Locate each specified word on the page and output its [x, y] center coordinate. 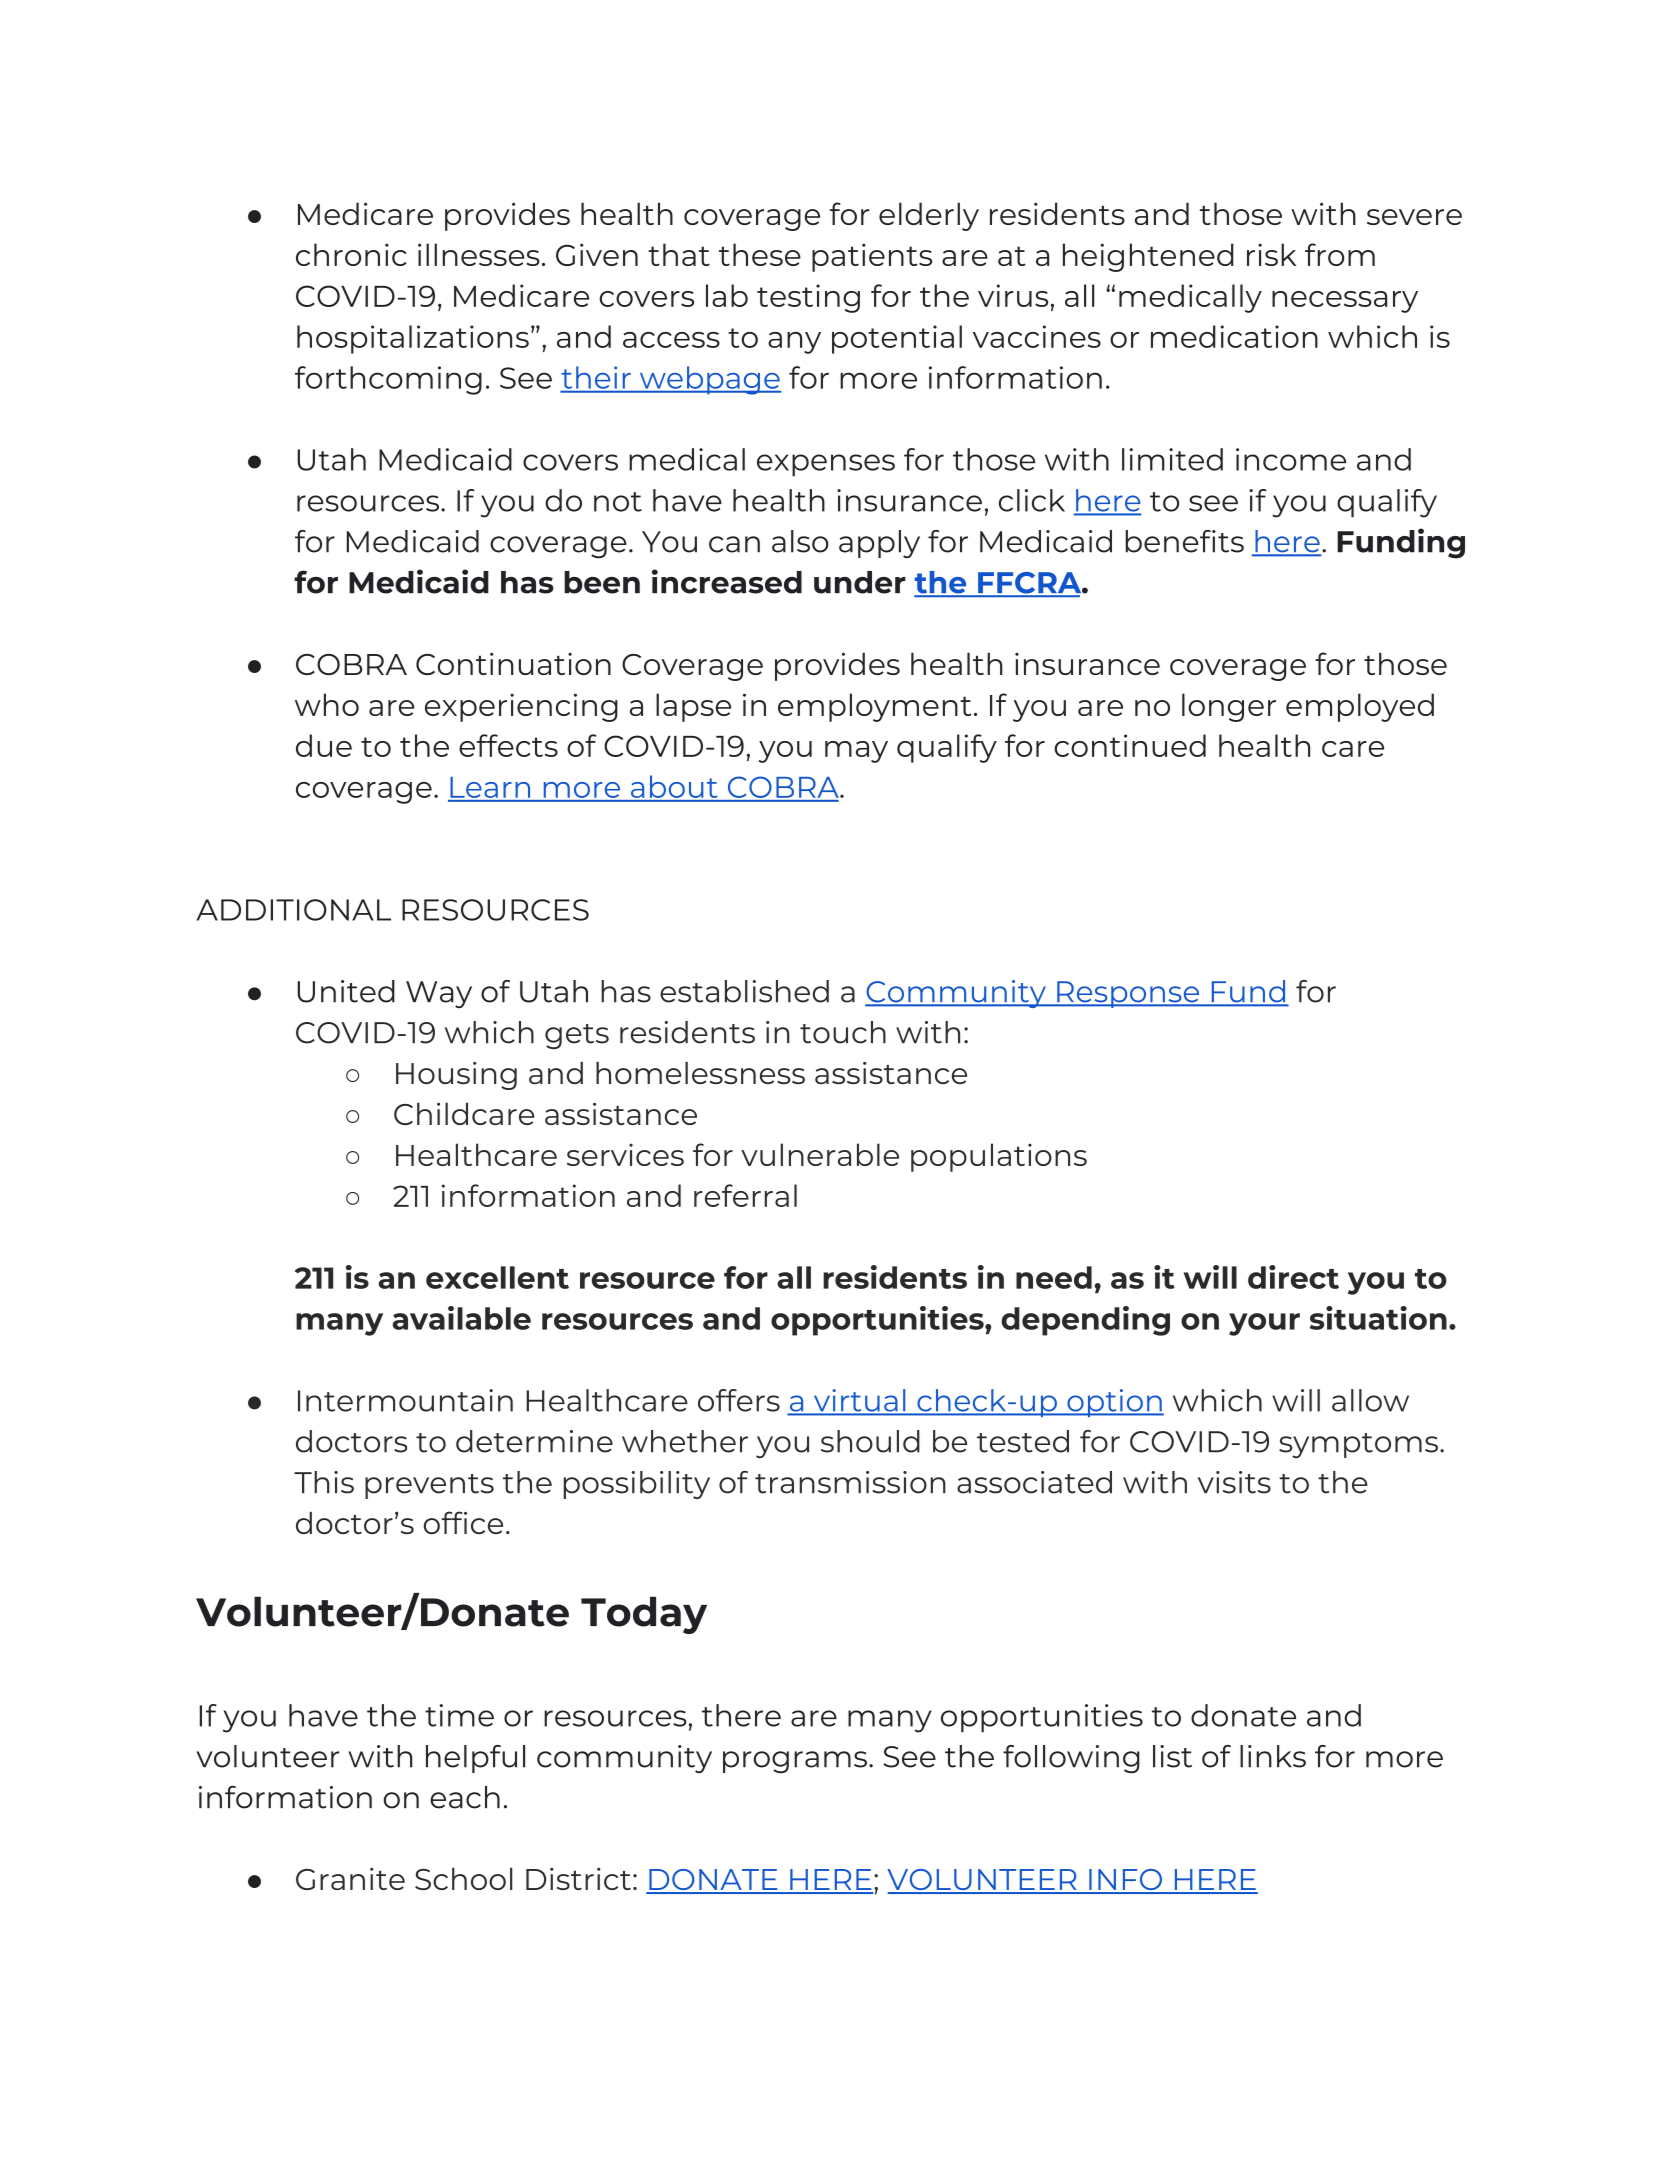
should [870, 1441]
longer [1229, 707]
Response [1128, 994]
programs [795, 1762]
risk [1271, 254]
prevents [429, 1486]
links [1273, 1756]
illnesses [479, 254]
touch [843, 1032]
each [465, 1797]
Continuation [513, 664]
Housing [456, 1076]
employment [875, 707]
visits [1234, 1482]
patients [872, 257]
